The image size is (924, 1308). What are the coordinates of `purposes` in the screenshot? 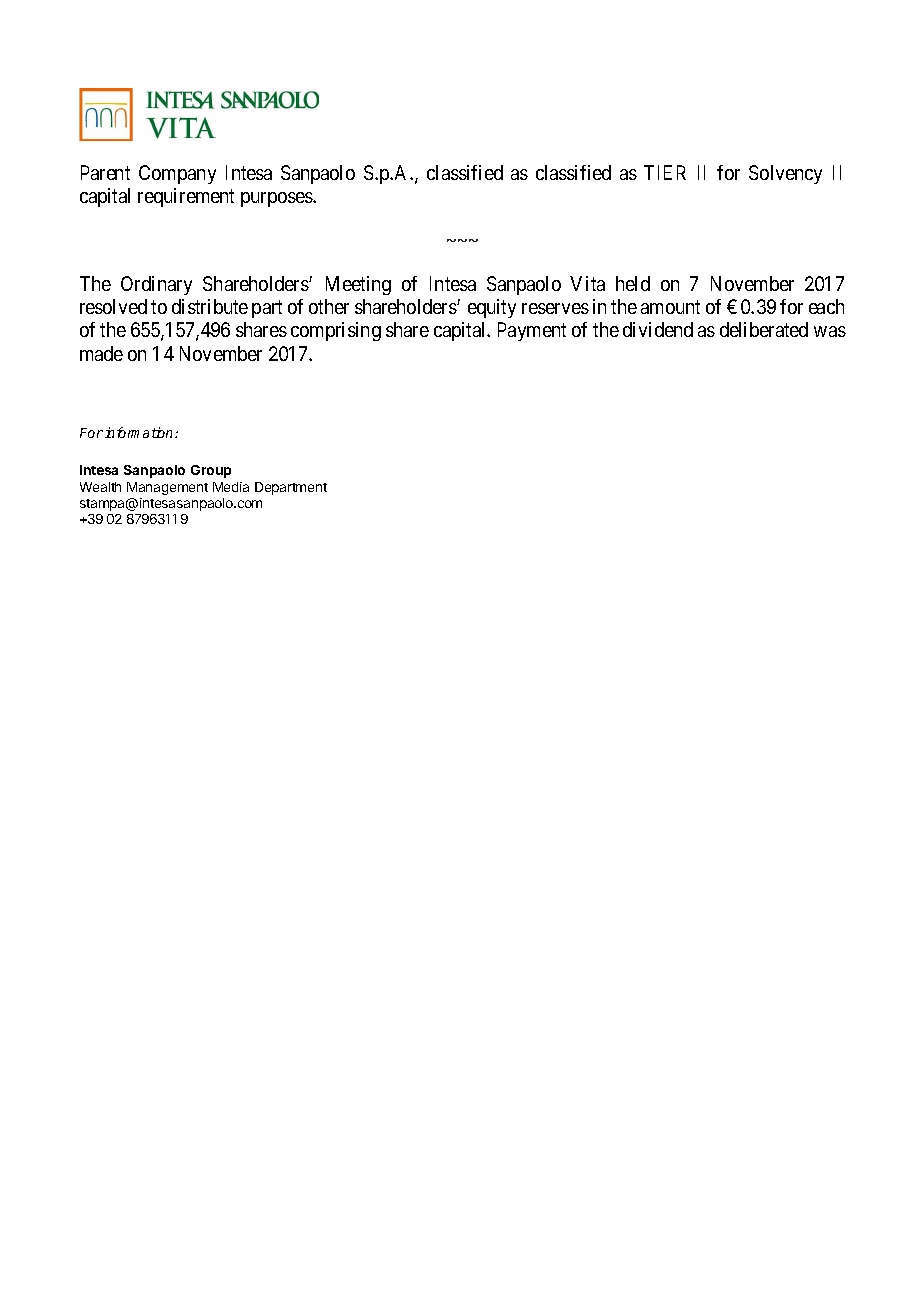 It's located at (277, 199).
